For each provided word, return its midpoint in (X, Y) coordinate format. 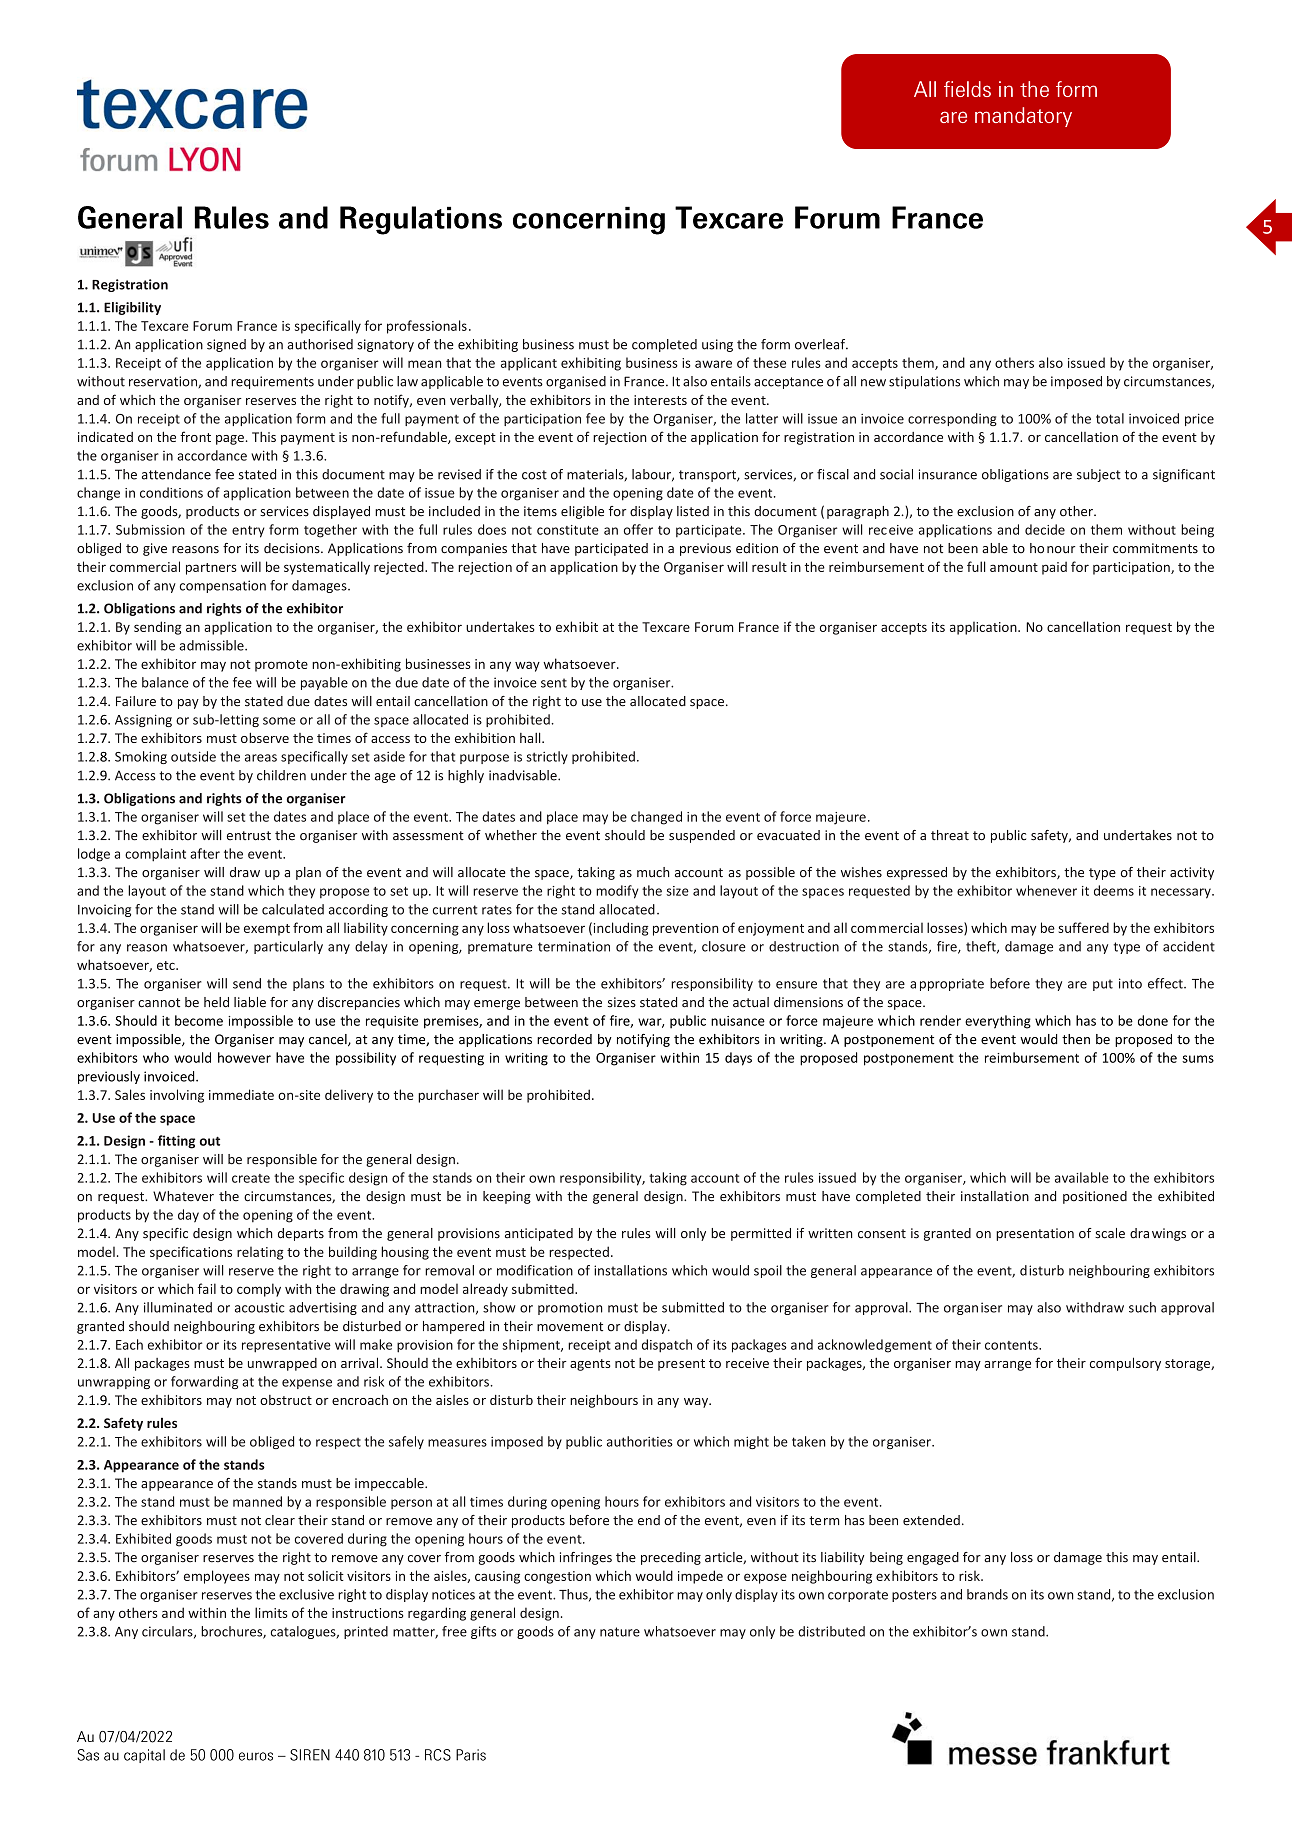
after (205, 853)
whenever (1046, 890)
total (1110, 418)
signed (226, 345)
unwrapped (282, 1364)
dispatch (667, 1346)
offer (638, 529)
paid (1054, 568)
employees (217, 1577)
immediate (241, 1094)
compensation (223, 586)
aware (713, 364)
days (738, 1059)
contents (1012, 1345)
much (653, 872)
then (1076, 1039)
